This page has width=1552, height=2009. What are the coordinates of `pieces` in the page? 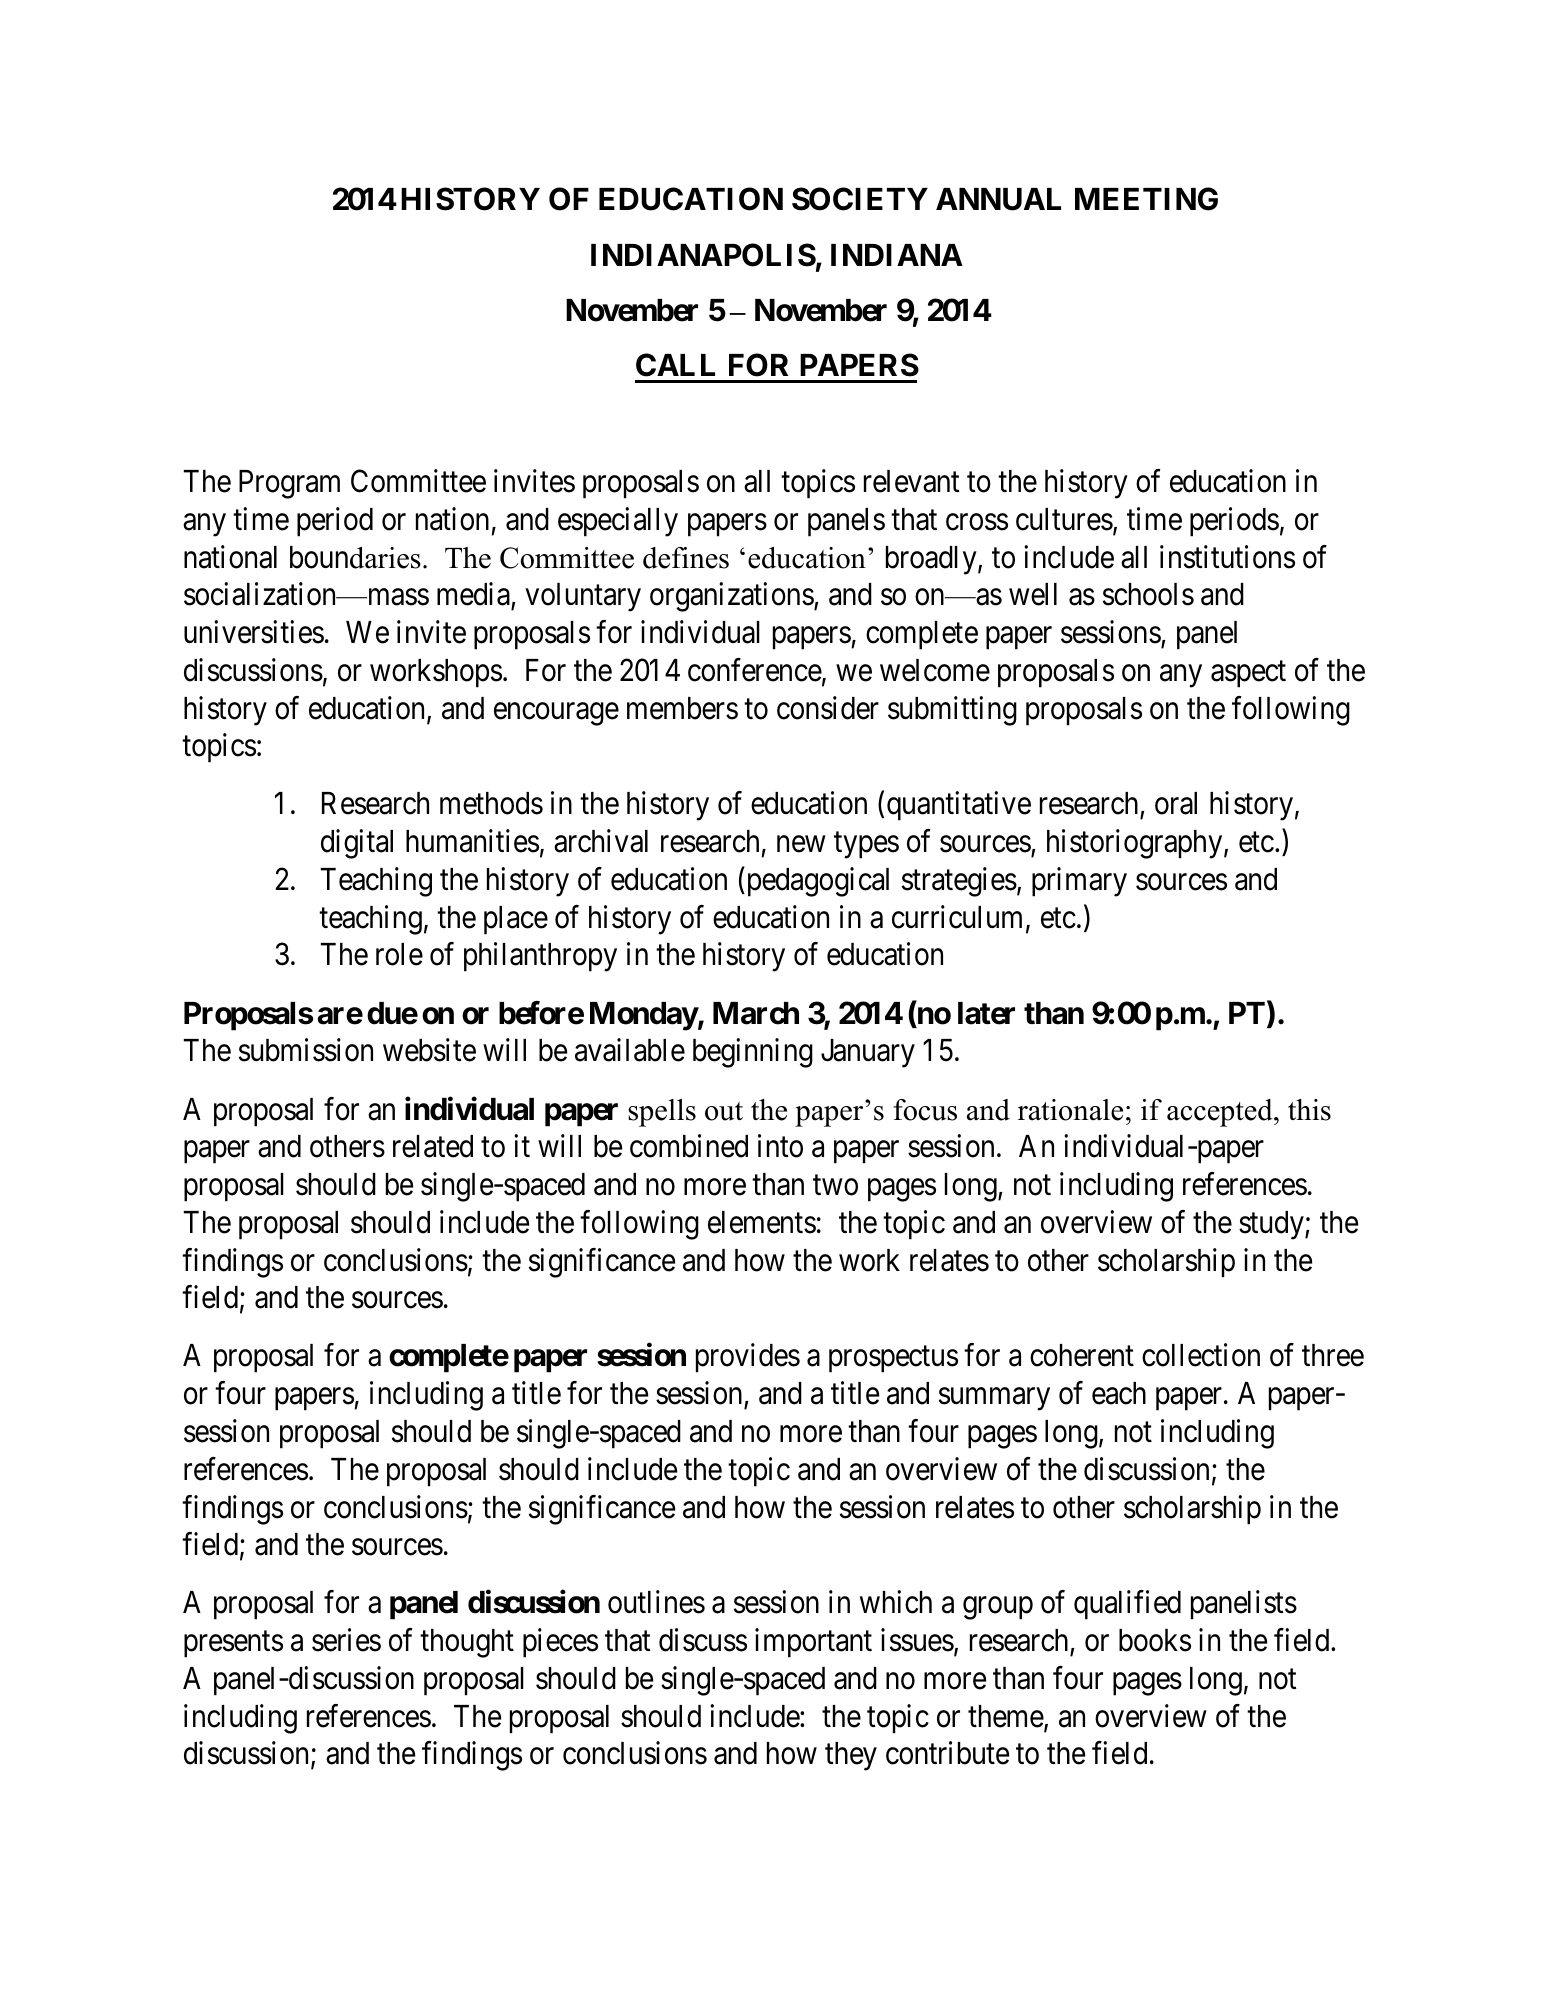 It's located at (560, 1643).
